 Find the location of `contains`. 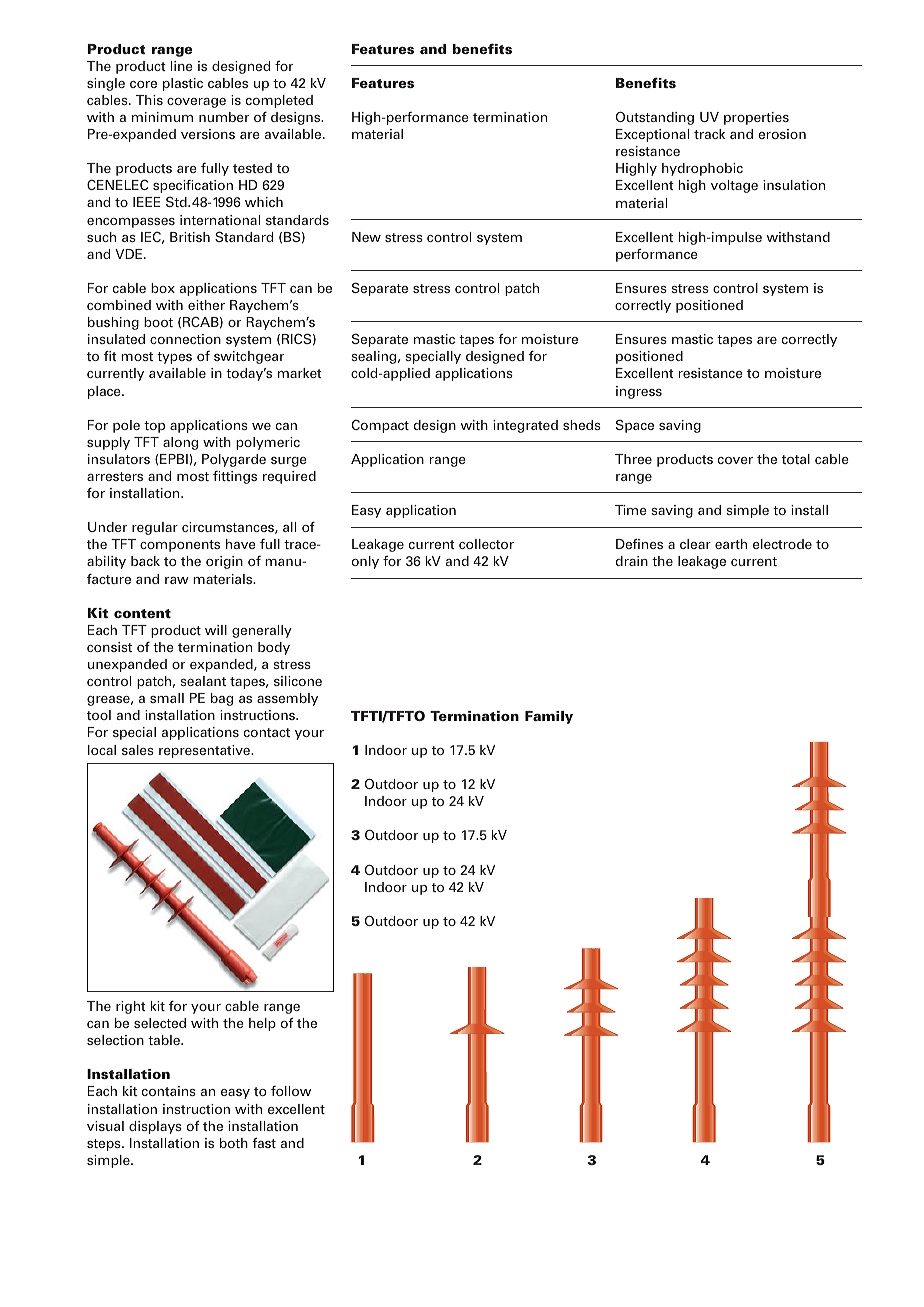

contains is located at coordinates (169, 1091).
